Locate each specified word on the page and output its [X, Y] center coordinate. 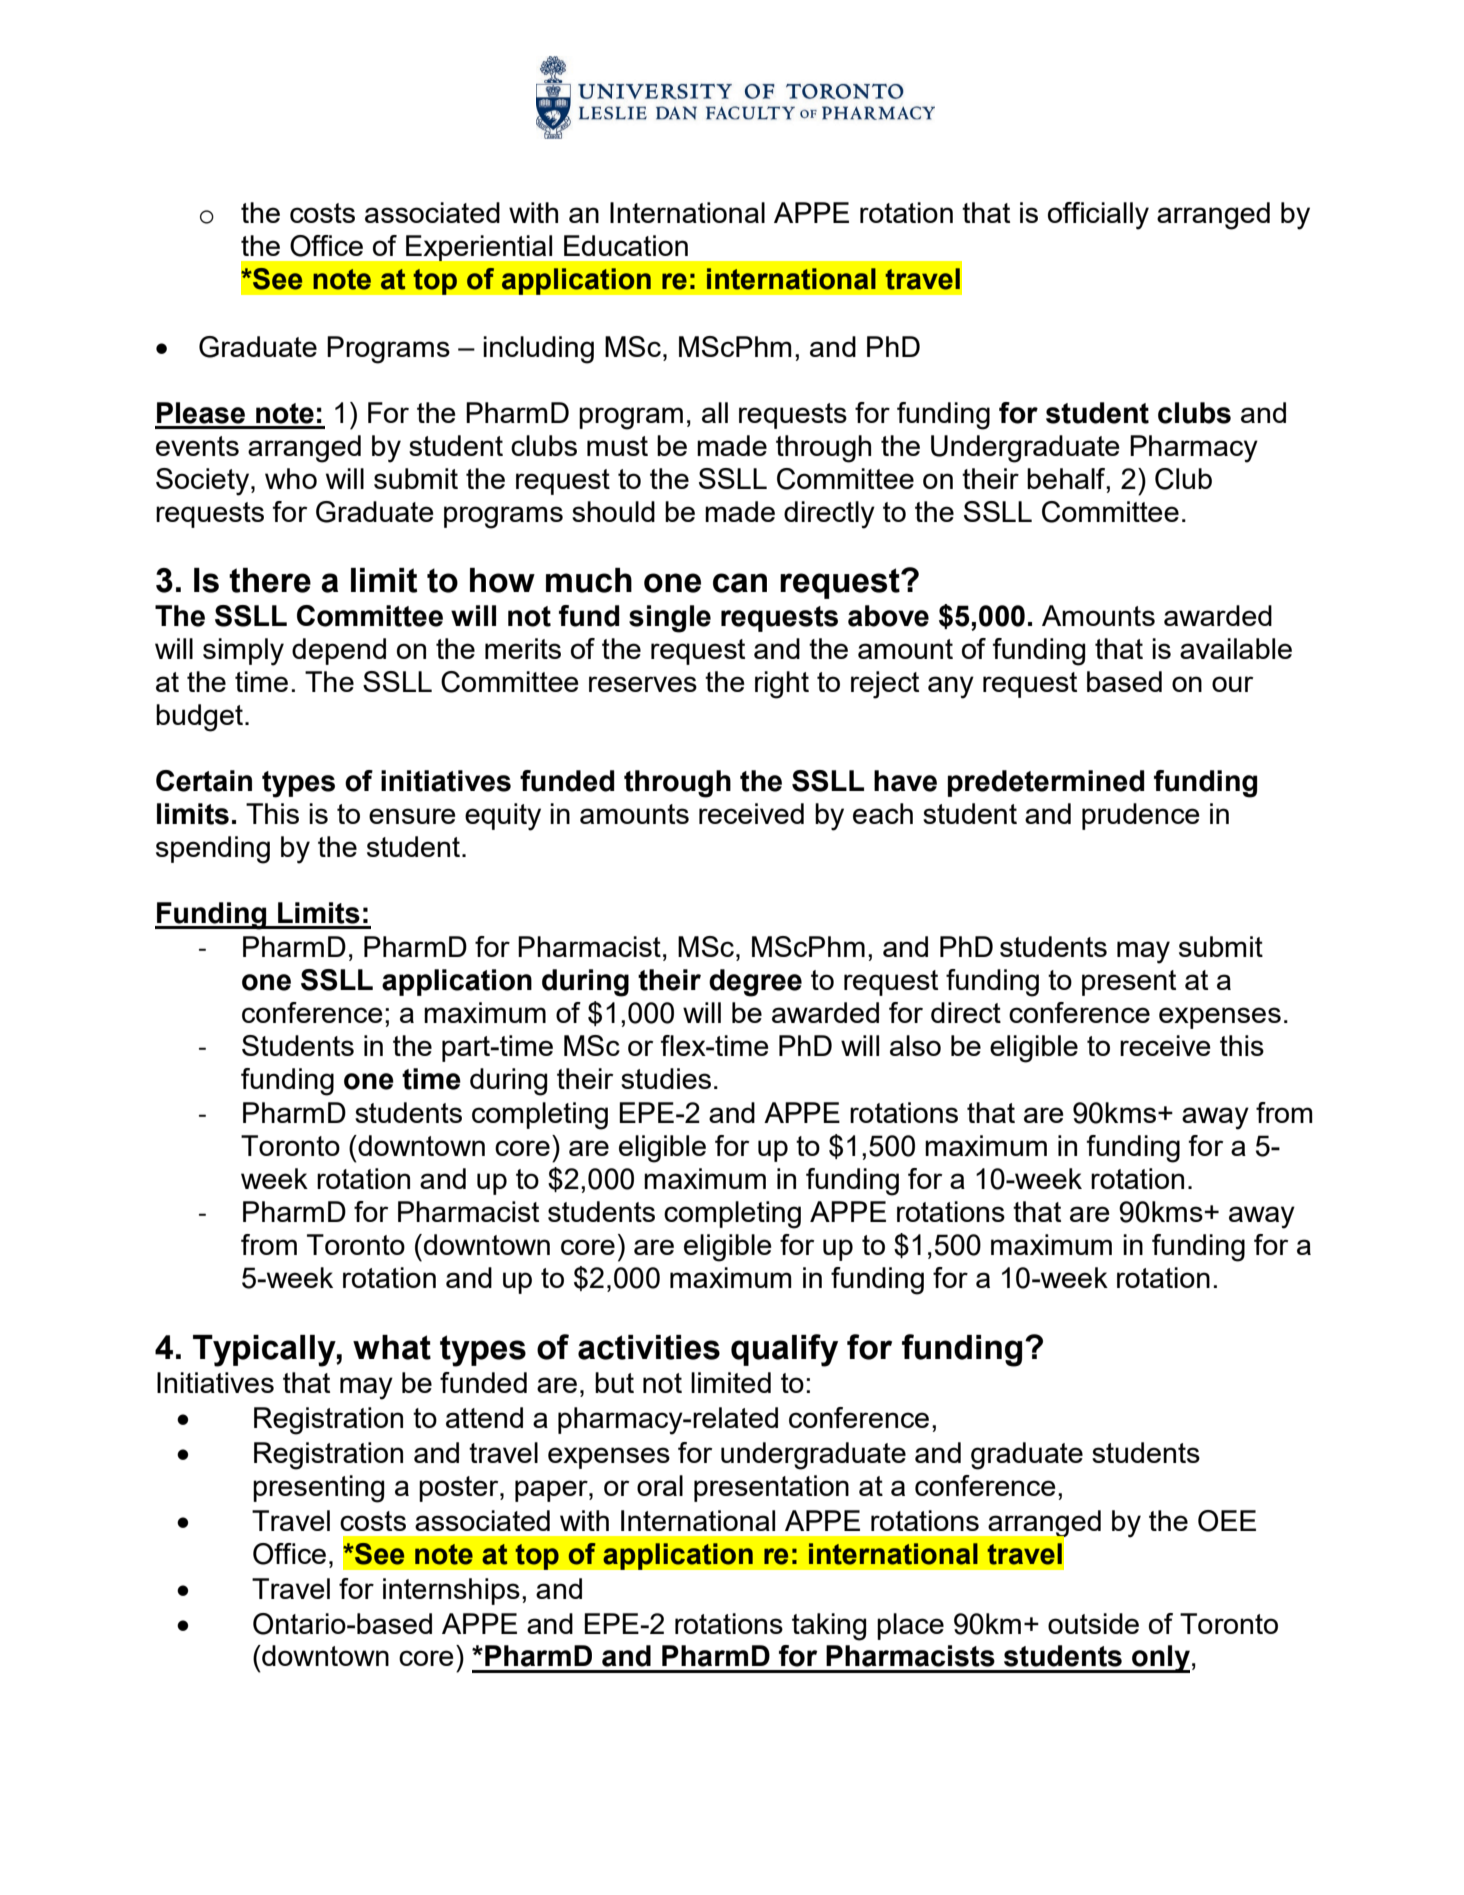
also [915, 1045]
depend [339, 651]
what [392, 1347]
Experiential [479, 248]
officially [1098, 216]
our [1232, 684]
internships [451, 1591]
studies [666, 1078]
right [782, 685]
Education [626, 245]
